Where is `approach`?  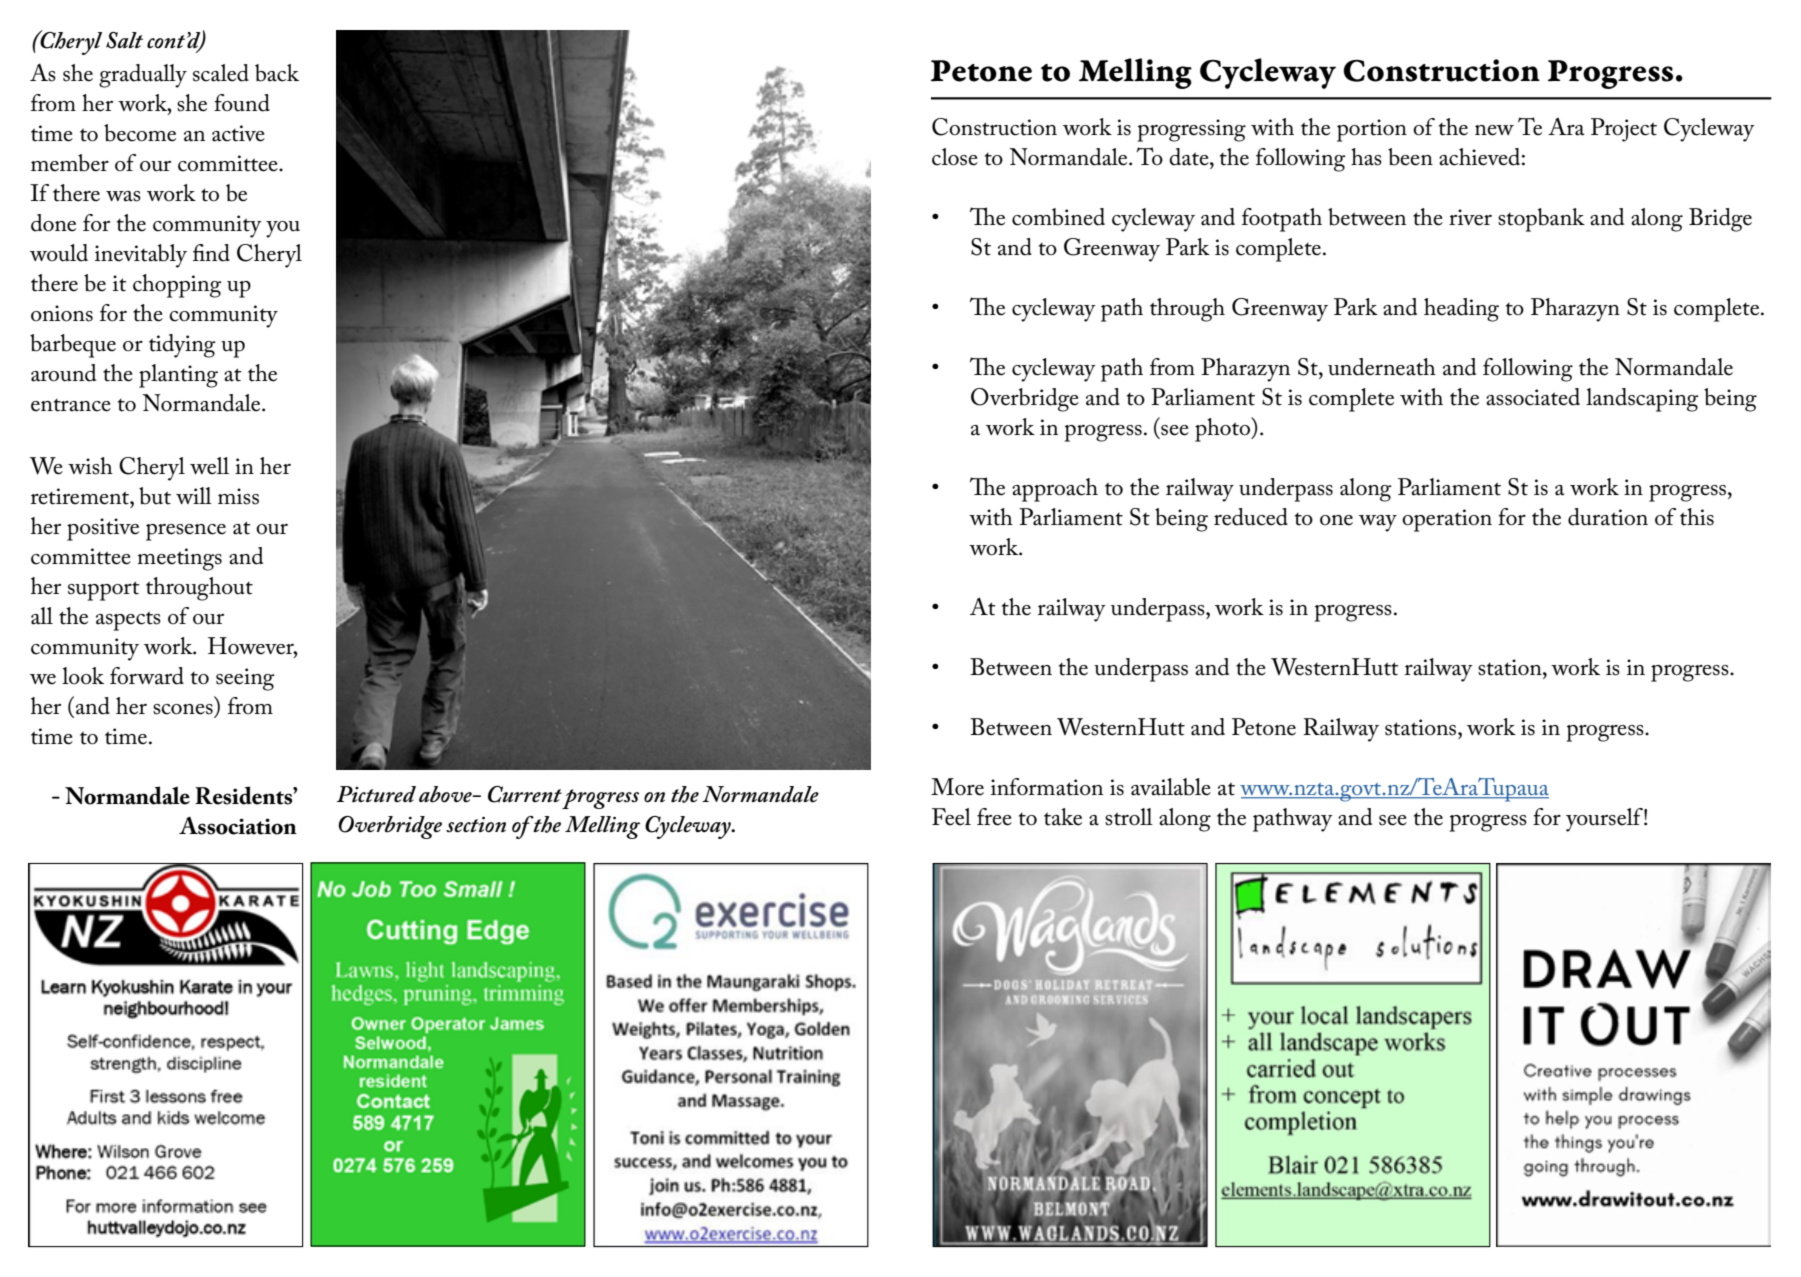
approach is located at coordinates (1055, 490).
